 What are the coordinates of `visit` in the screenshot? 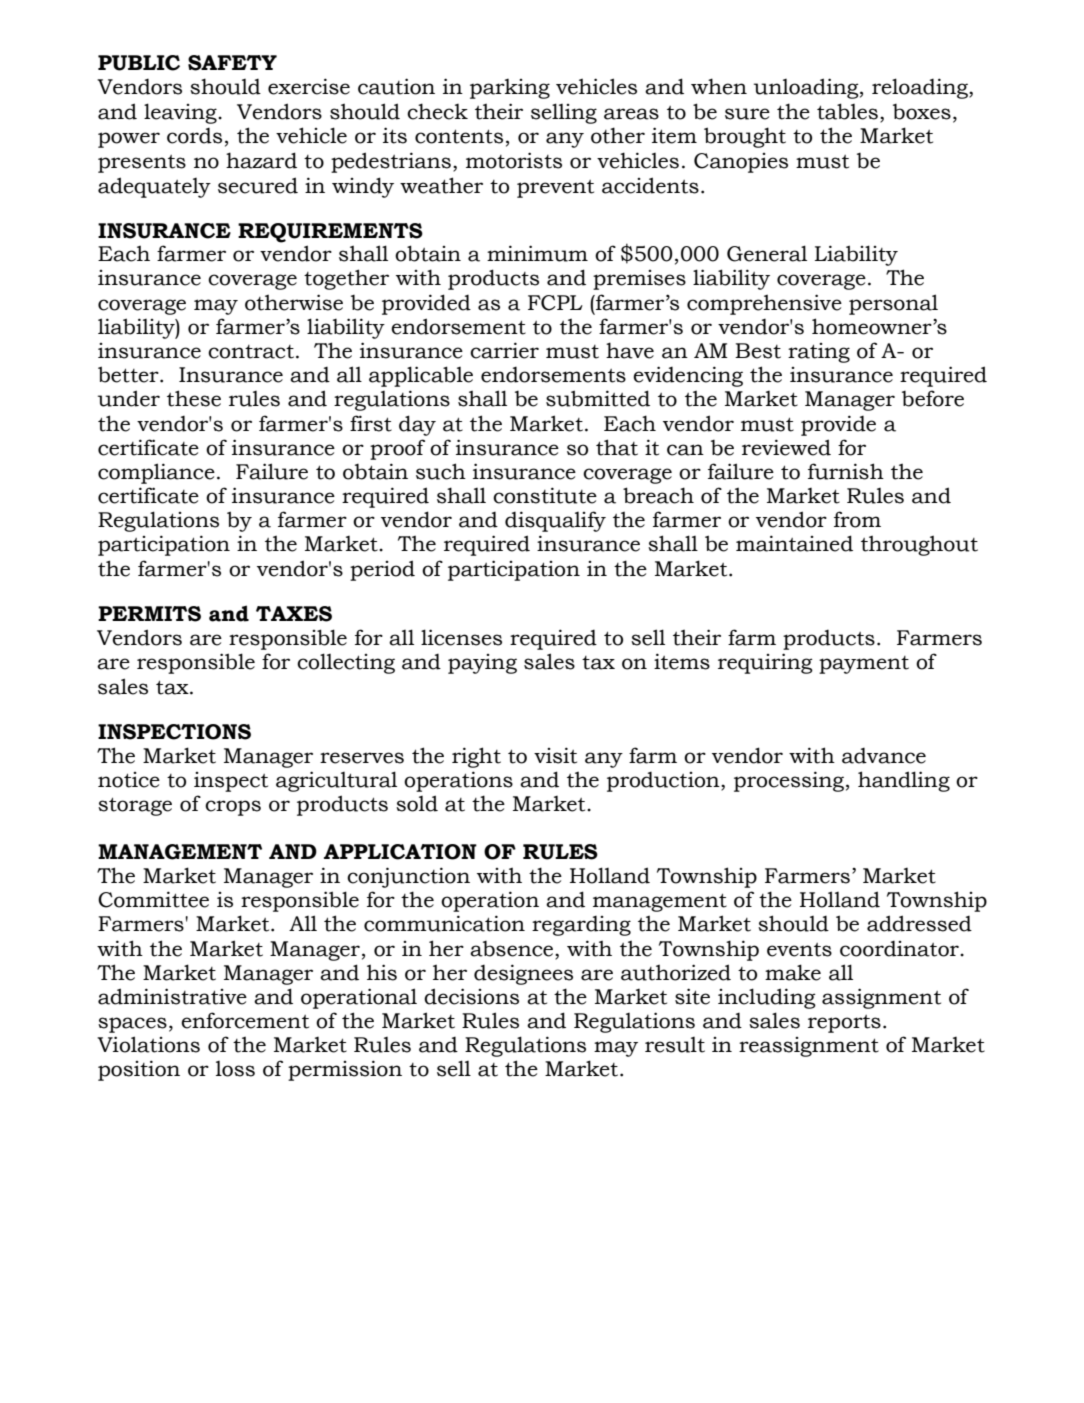 It's located at (555, 755).
